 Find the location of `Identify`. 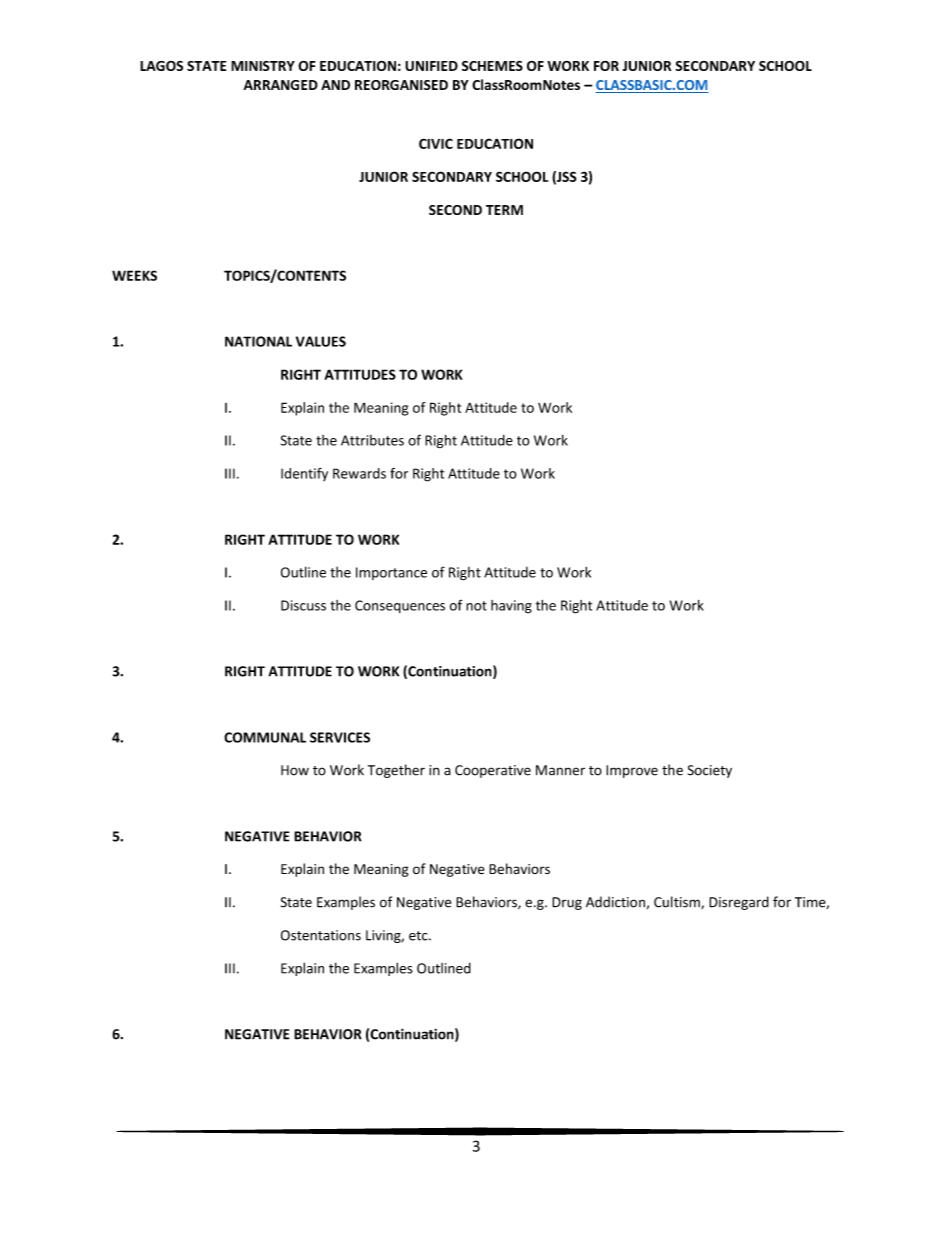

Identify is located at coordinates (304, 474).
